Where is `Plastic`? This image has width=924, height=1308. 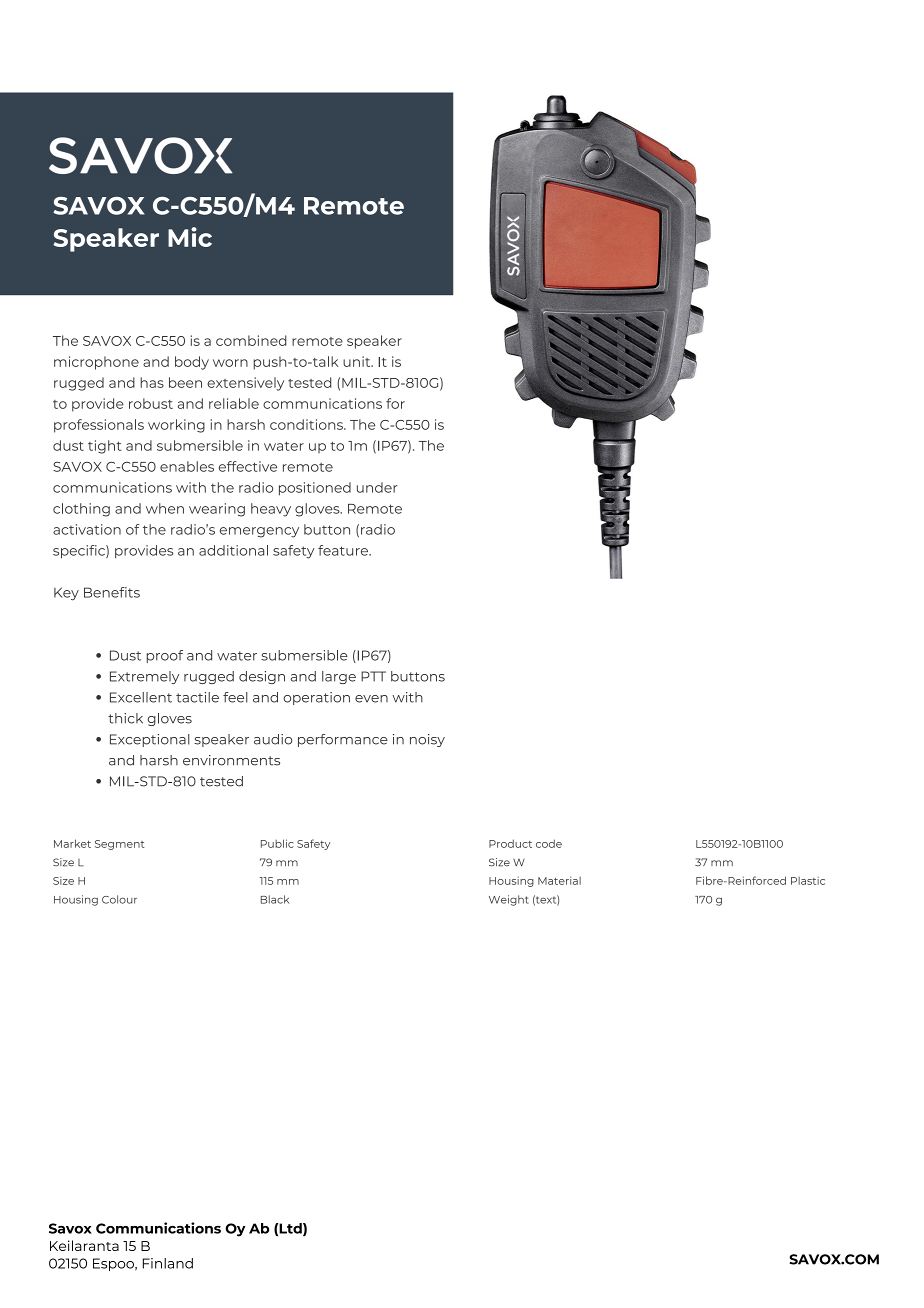 Plastic is located at coordinates (808, 881).
